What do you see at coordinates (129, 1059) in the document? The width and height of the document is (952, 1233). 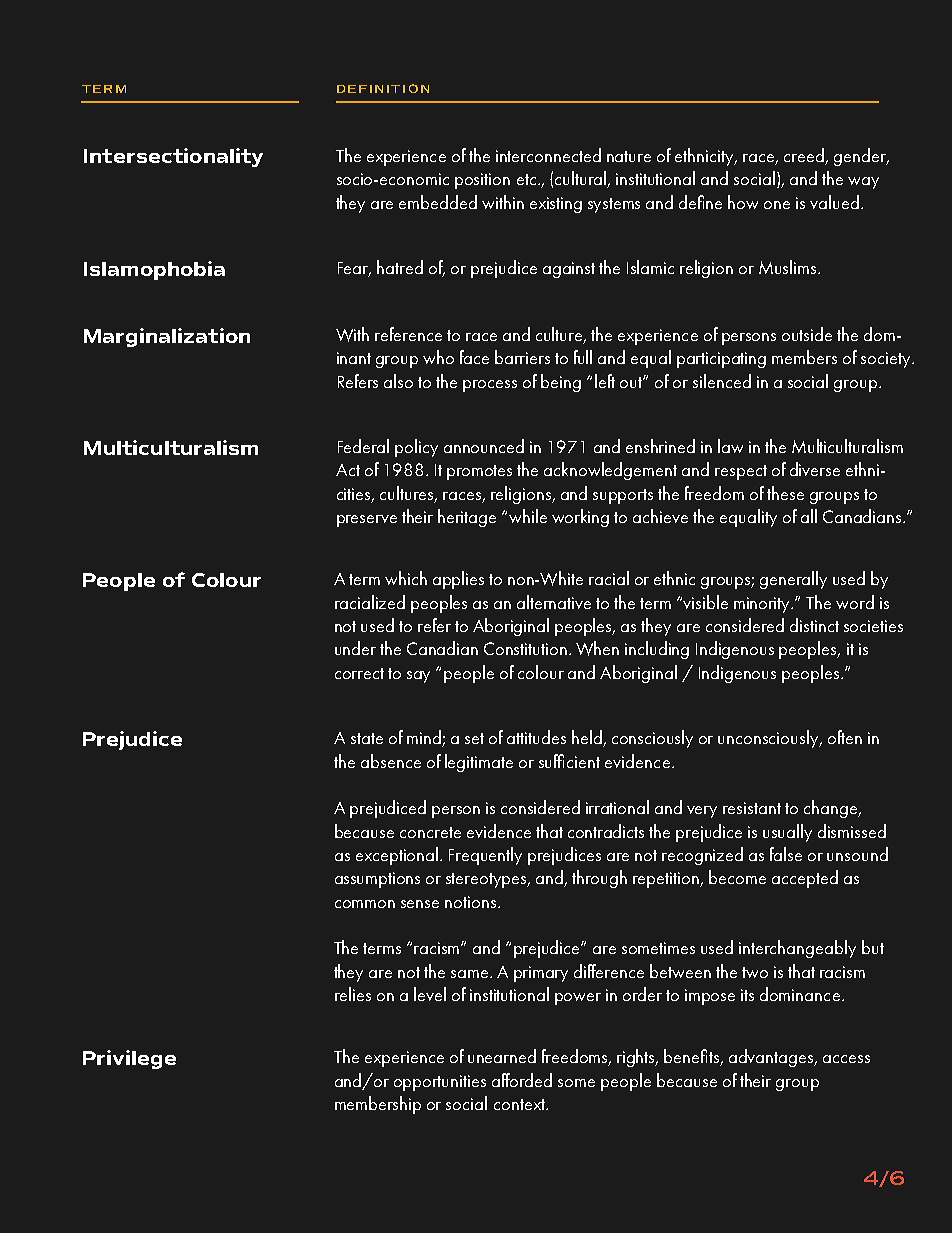 I see `Privilege` at bounding box center [129, 1059].
